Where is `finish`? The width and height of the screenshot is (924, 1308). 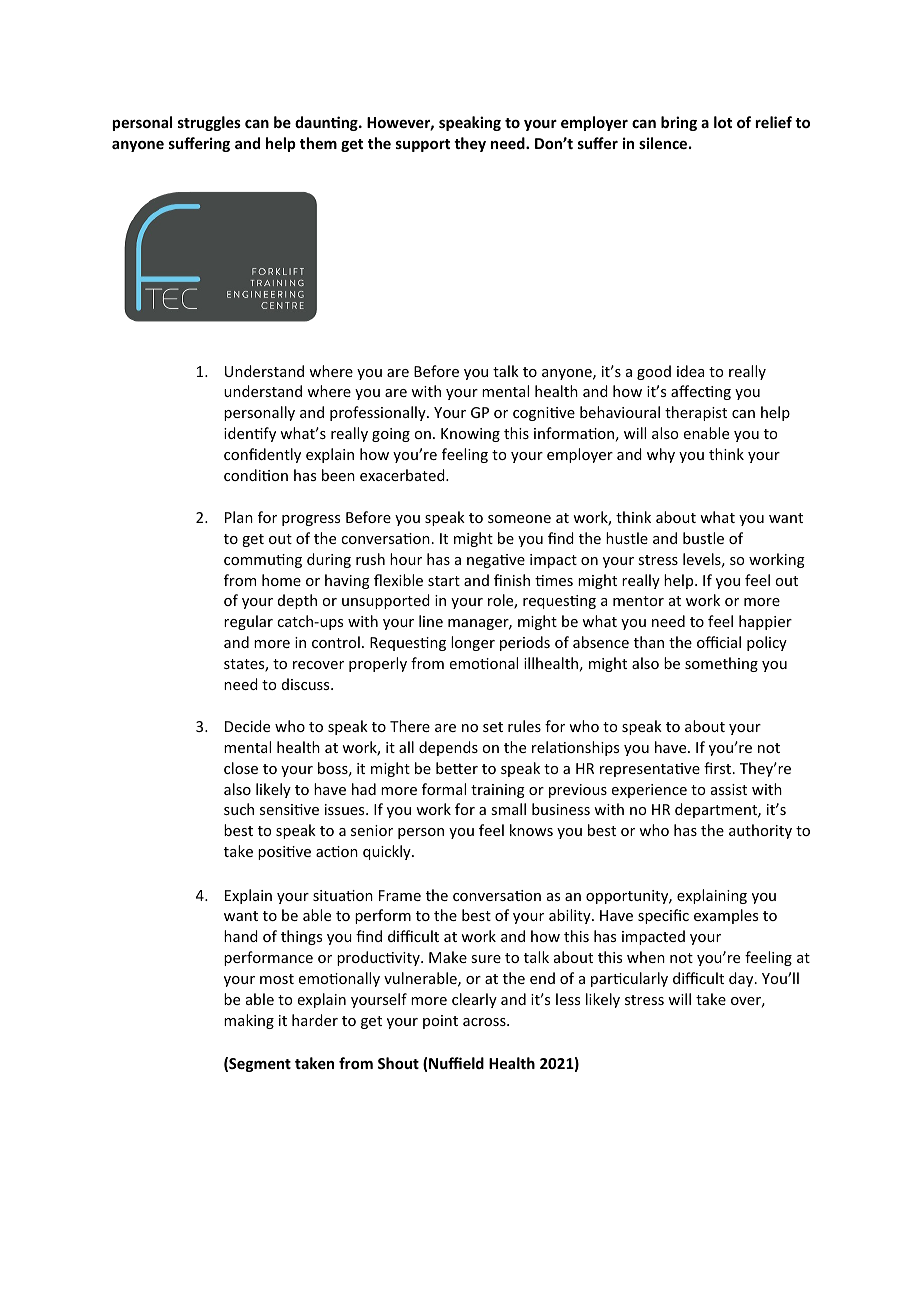 finish is located at coordinates (512, 580).
